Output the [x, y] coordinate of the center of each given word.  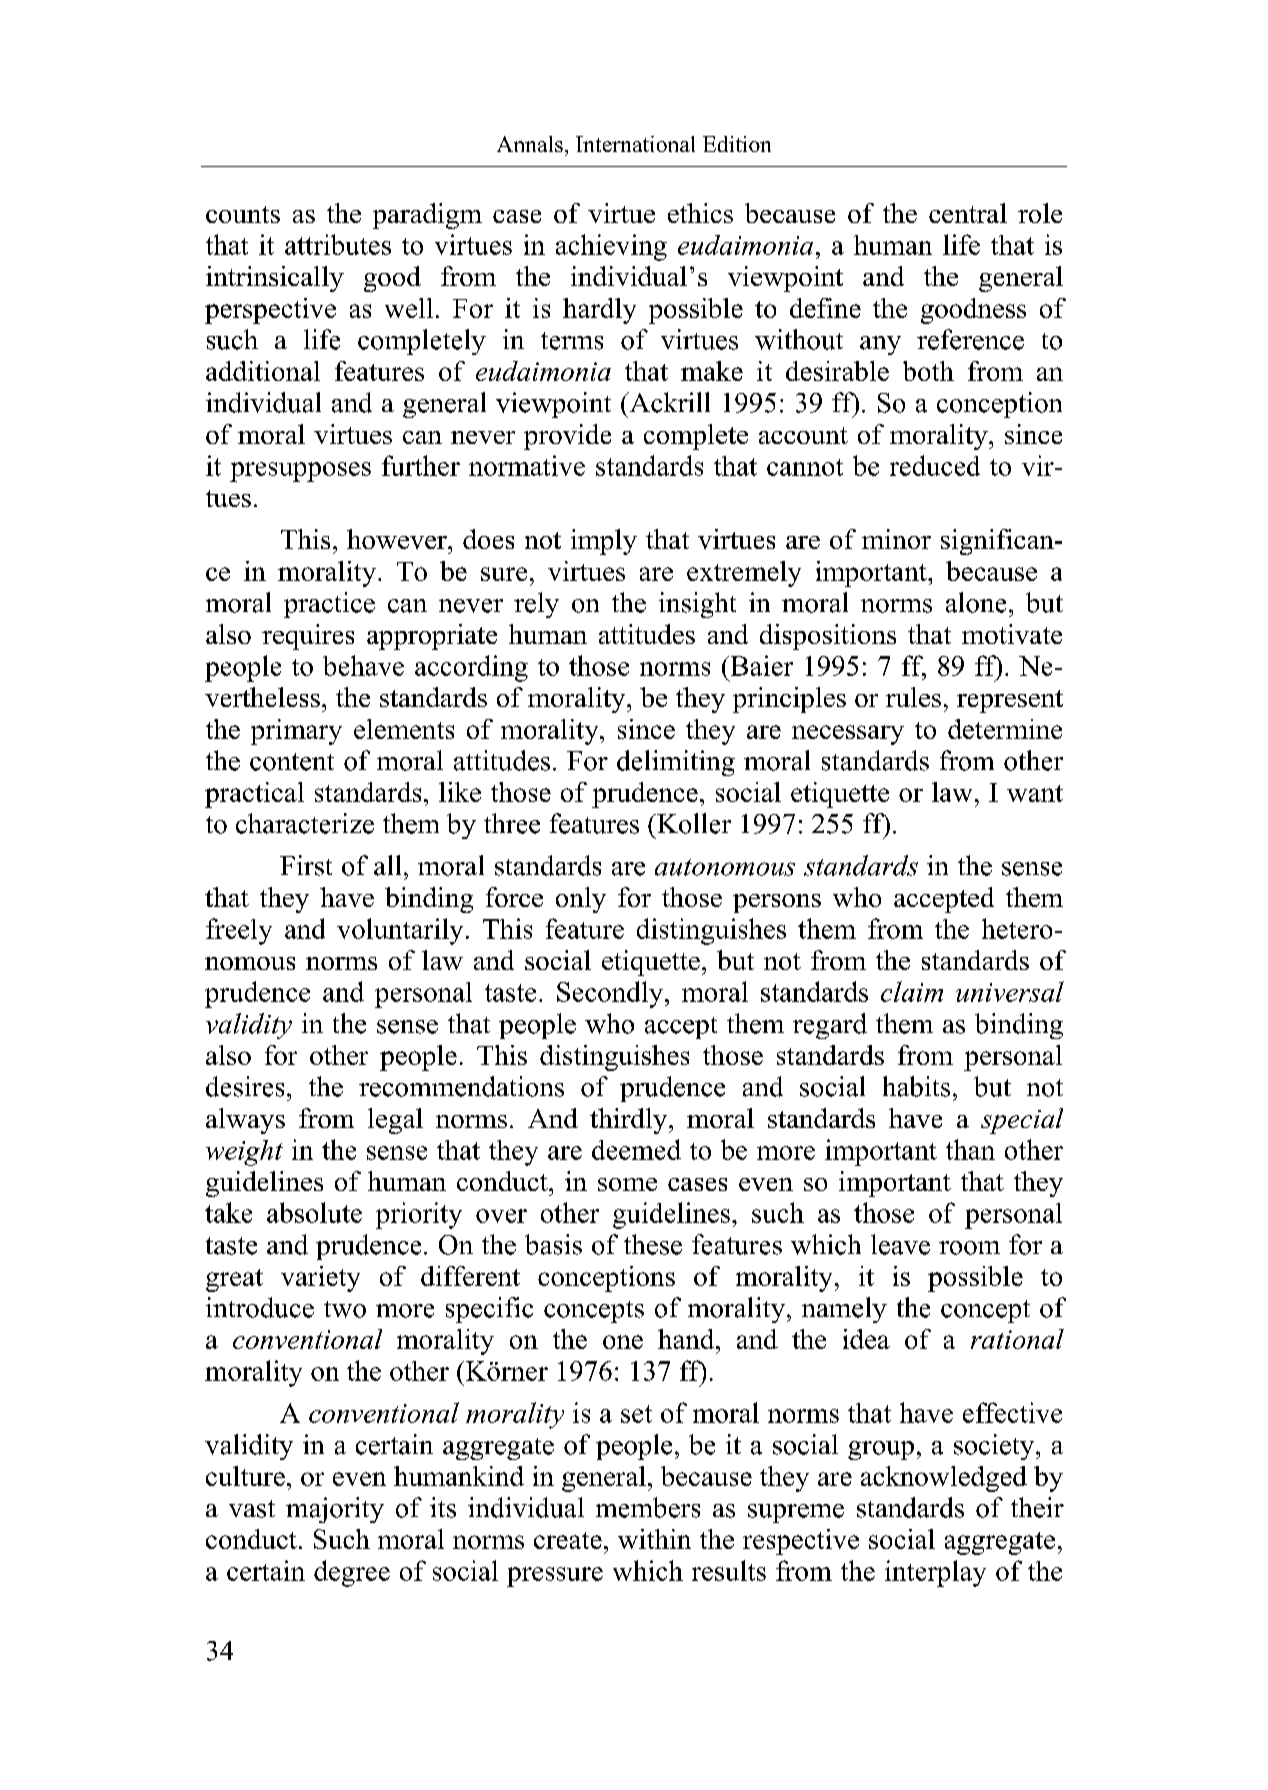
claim [912, 991]
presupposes [300, 472]
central [968, 213]
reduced [935, 465]
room [969, 1248]
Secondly [610, 994]
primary [296, 732]
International [635, 144]
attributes [338, 244]
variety [320, 1279]
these [653, 1244]
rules [913, 697]
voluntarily [400, 931]
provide [567, 437]
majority [335, 1510]
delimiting [676, 763]
